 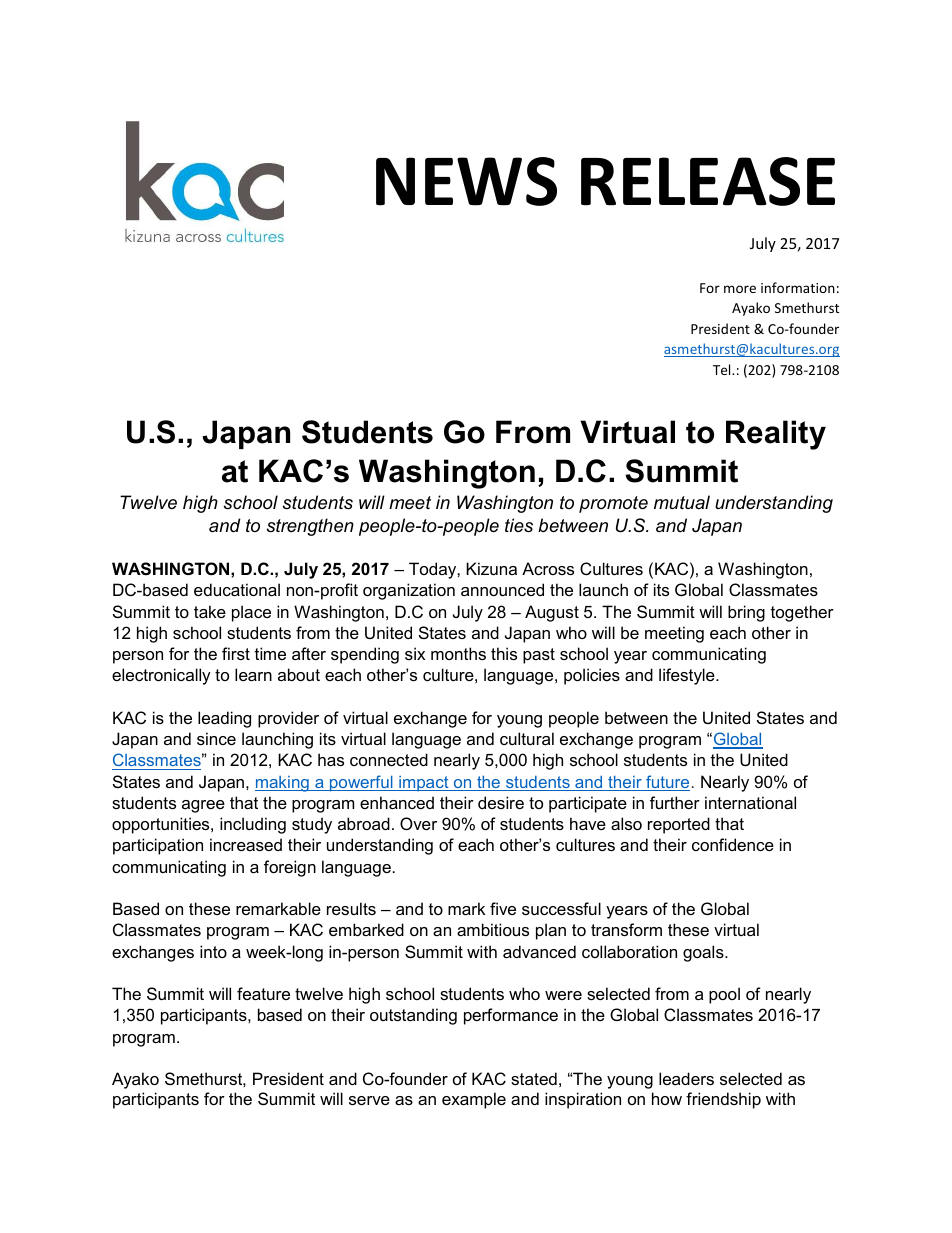 I want to click on example, so click(x=474, y=1100).
